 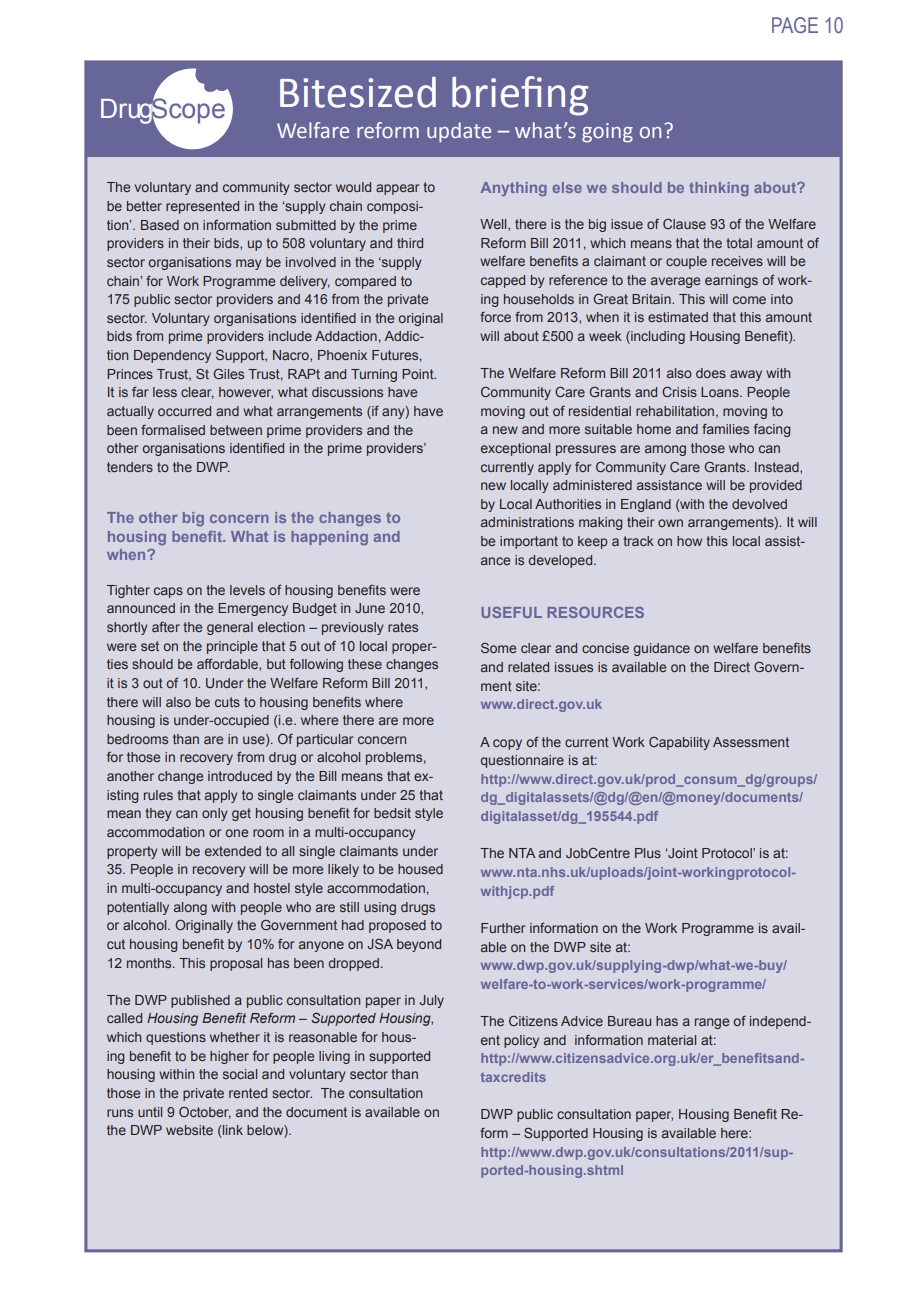 What do you see at coordinates (795, 25) in the screenshot?
I see `PAGE` at bounding box center [795, 25].
